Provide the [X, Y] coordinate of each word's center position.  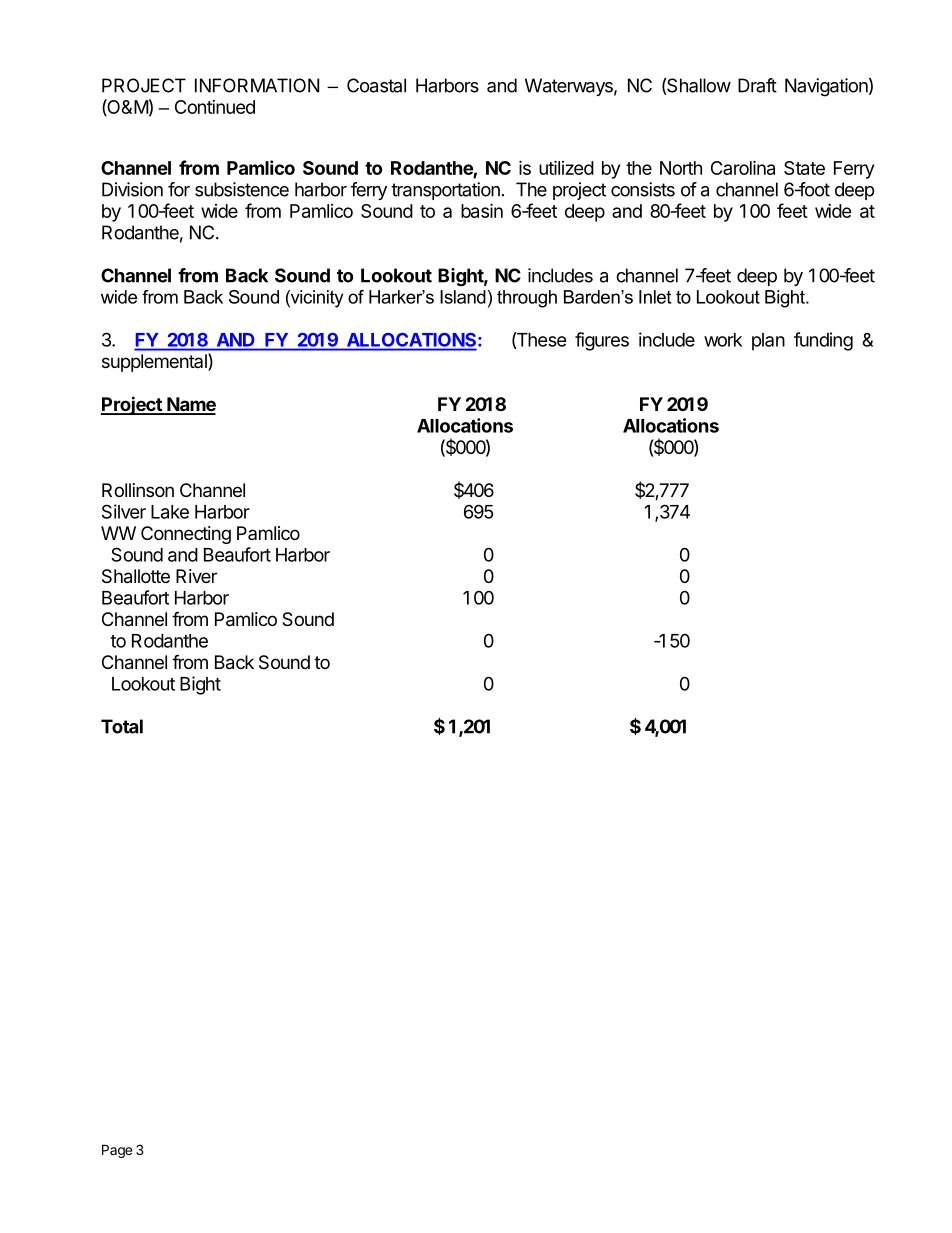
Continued [215, 107]
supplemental [155, 362]
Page [117, 1151]
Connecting [186, 535]
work [723, 340]
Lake [170, 512]
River [196, 576]
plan [768, 342]
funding [823, 341]
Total [122, 726]
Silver [124, 511]
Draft [757, 85]
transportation [445, 191]
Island [463, 297]
